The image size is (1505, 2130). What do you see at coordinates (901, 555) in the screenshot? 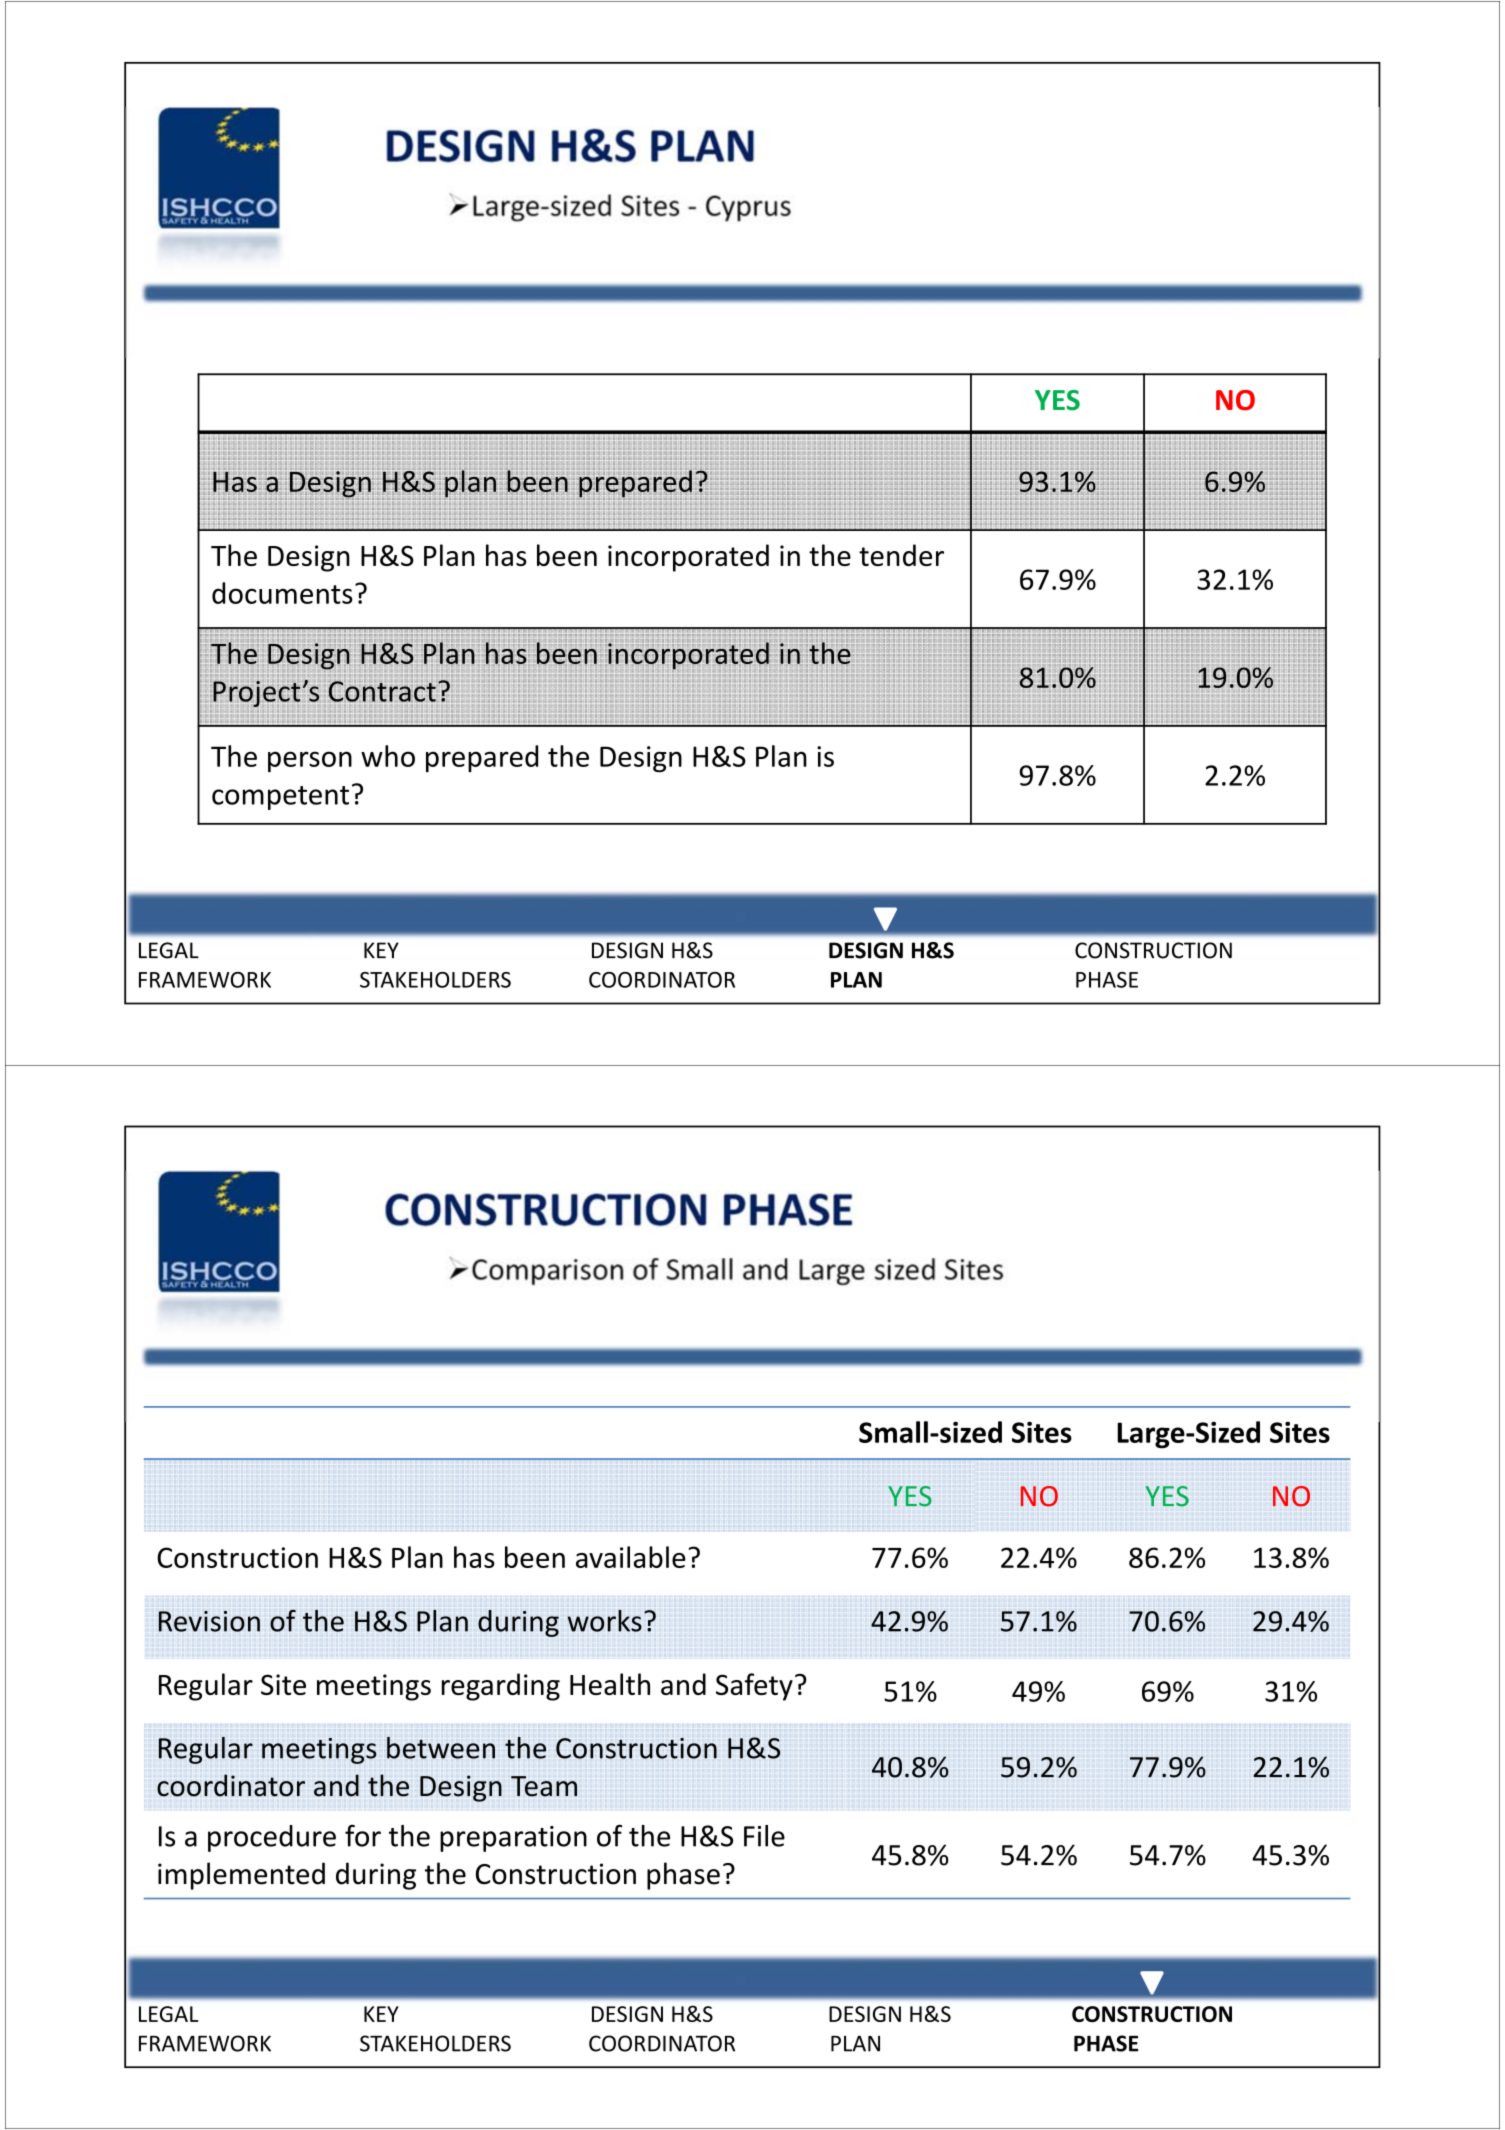
I see `tender` at bounding box center [901, 555].
